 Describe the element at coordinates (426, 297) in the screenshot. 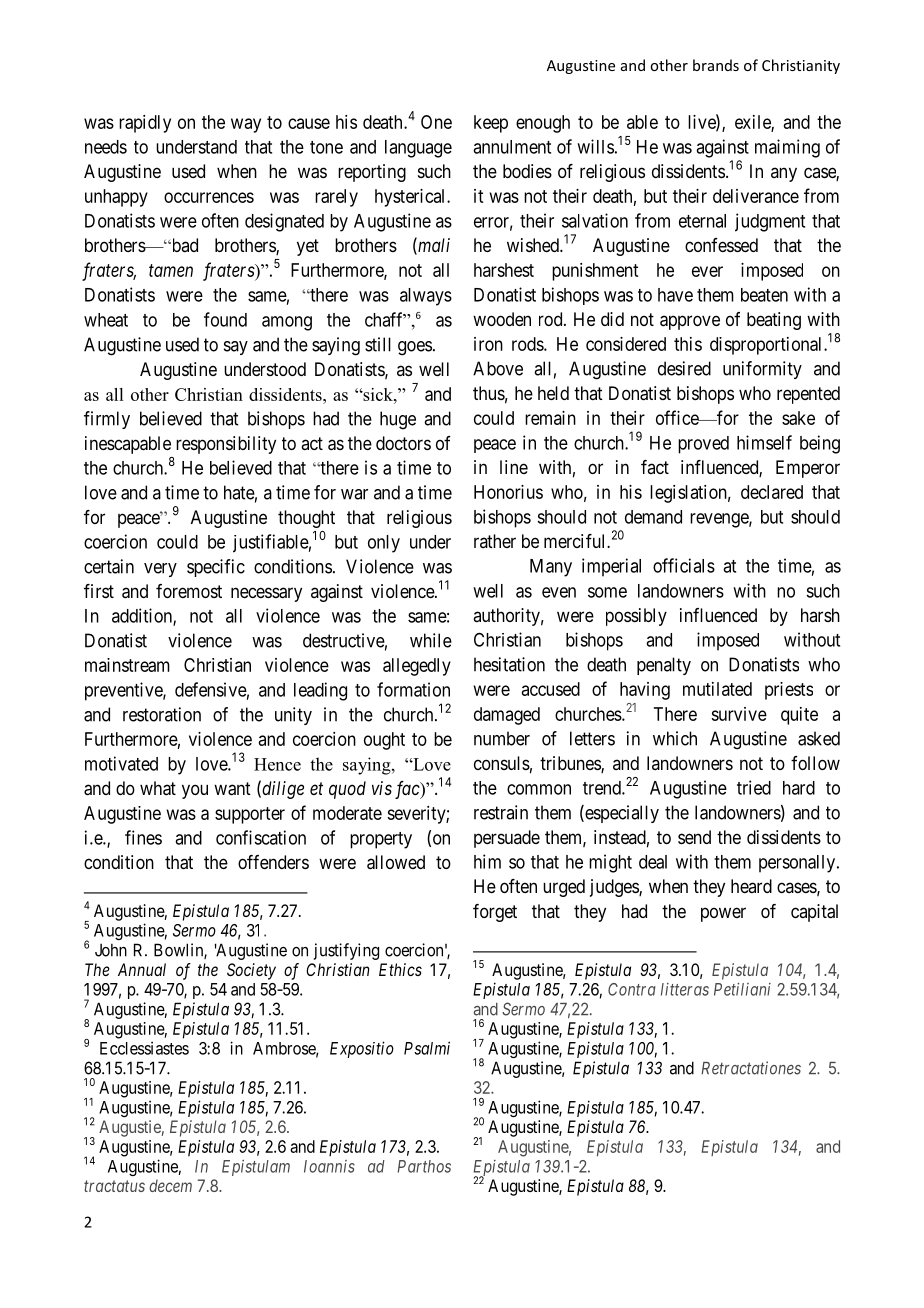

I see `always` at that location.
